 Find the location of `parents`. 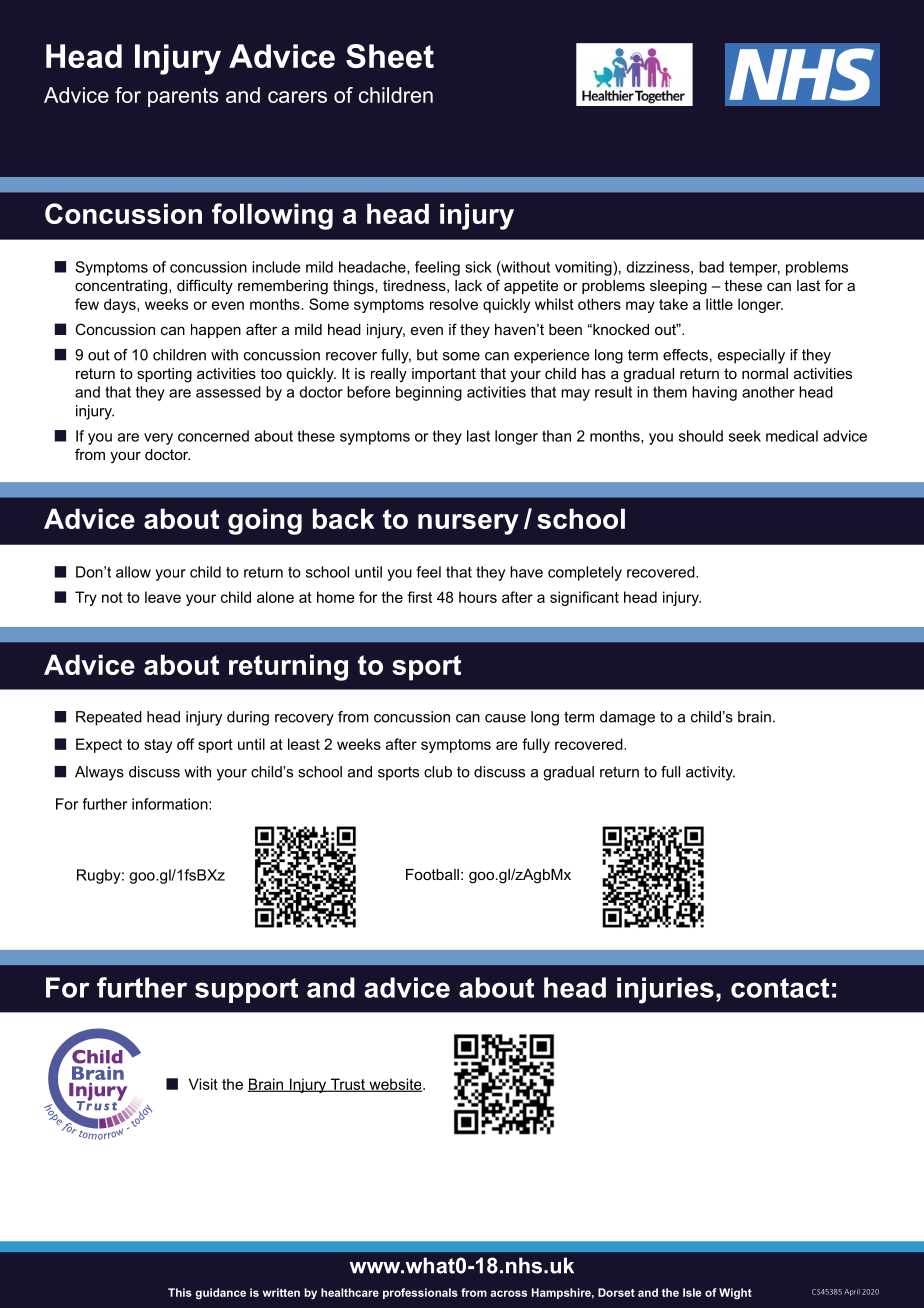

parents is located at coordinates (183, 97).
